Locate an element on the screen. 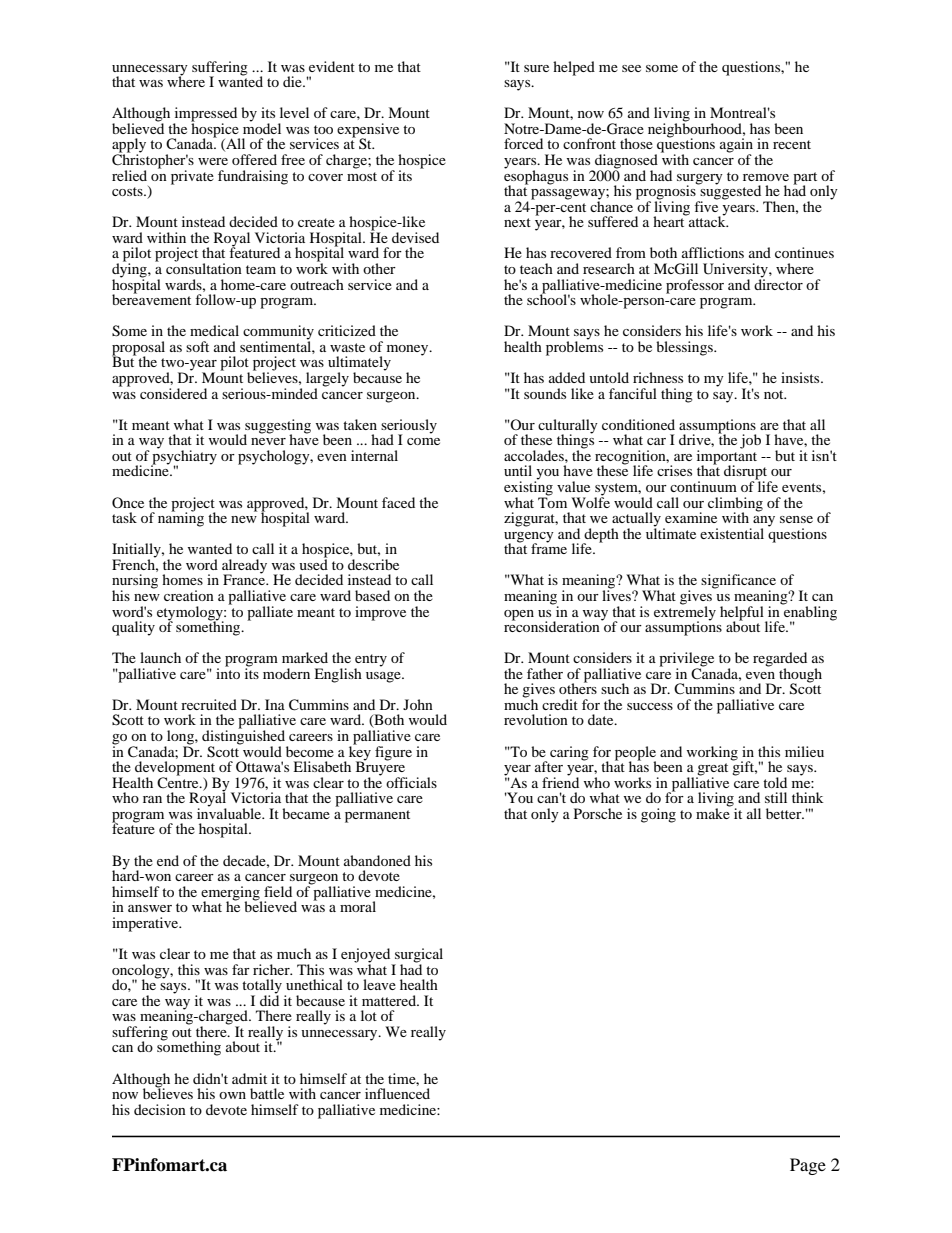 Image resolution: width=952 pixels, height=1233 pixels. open is located at coordinates (519, 615).
